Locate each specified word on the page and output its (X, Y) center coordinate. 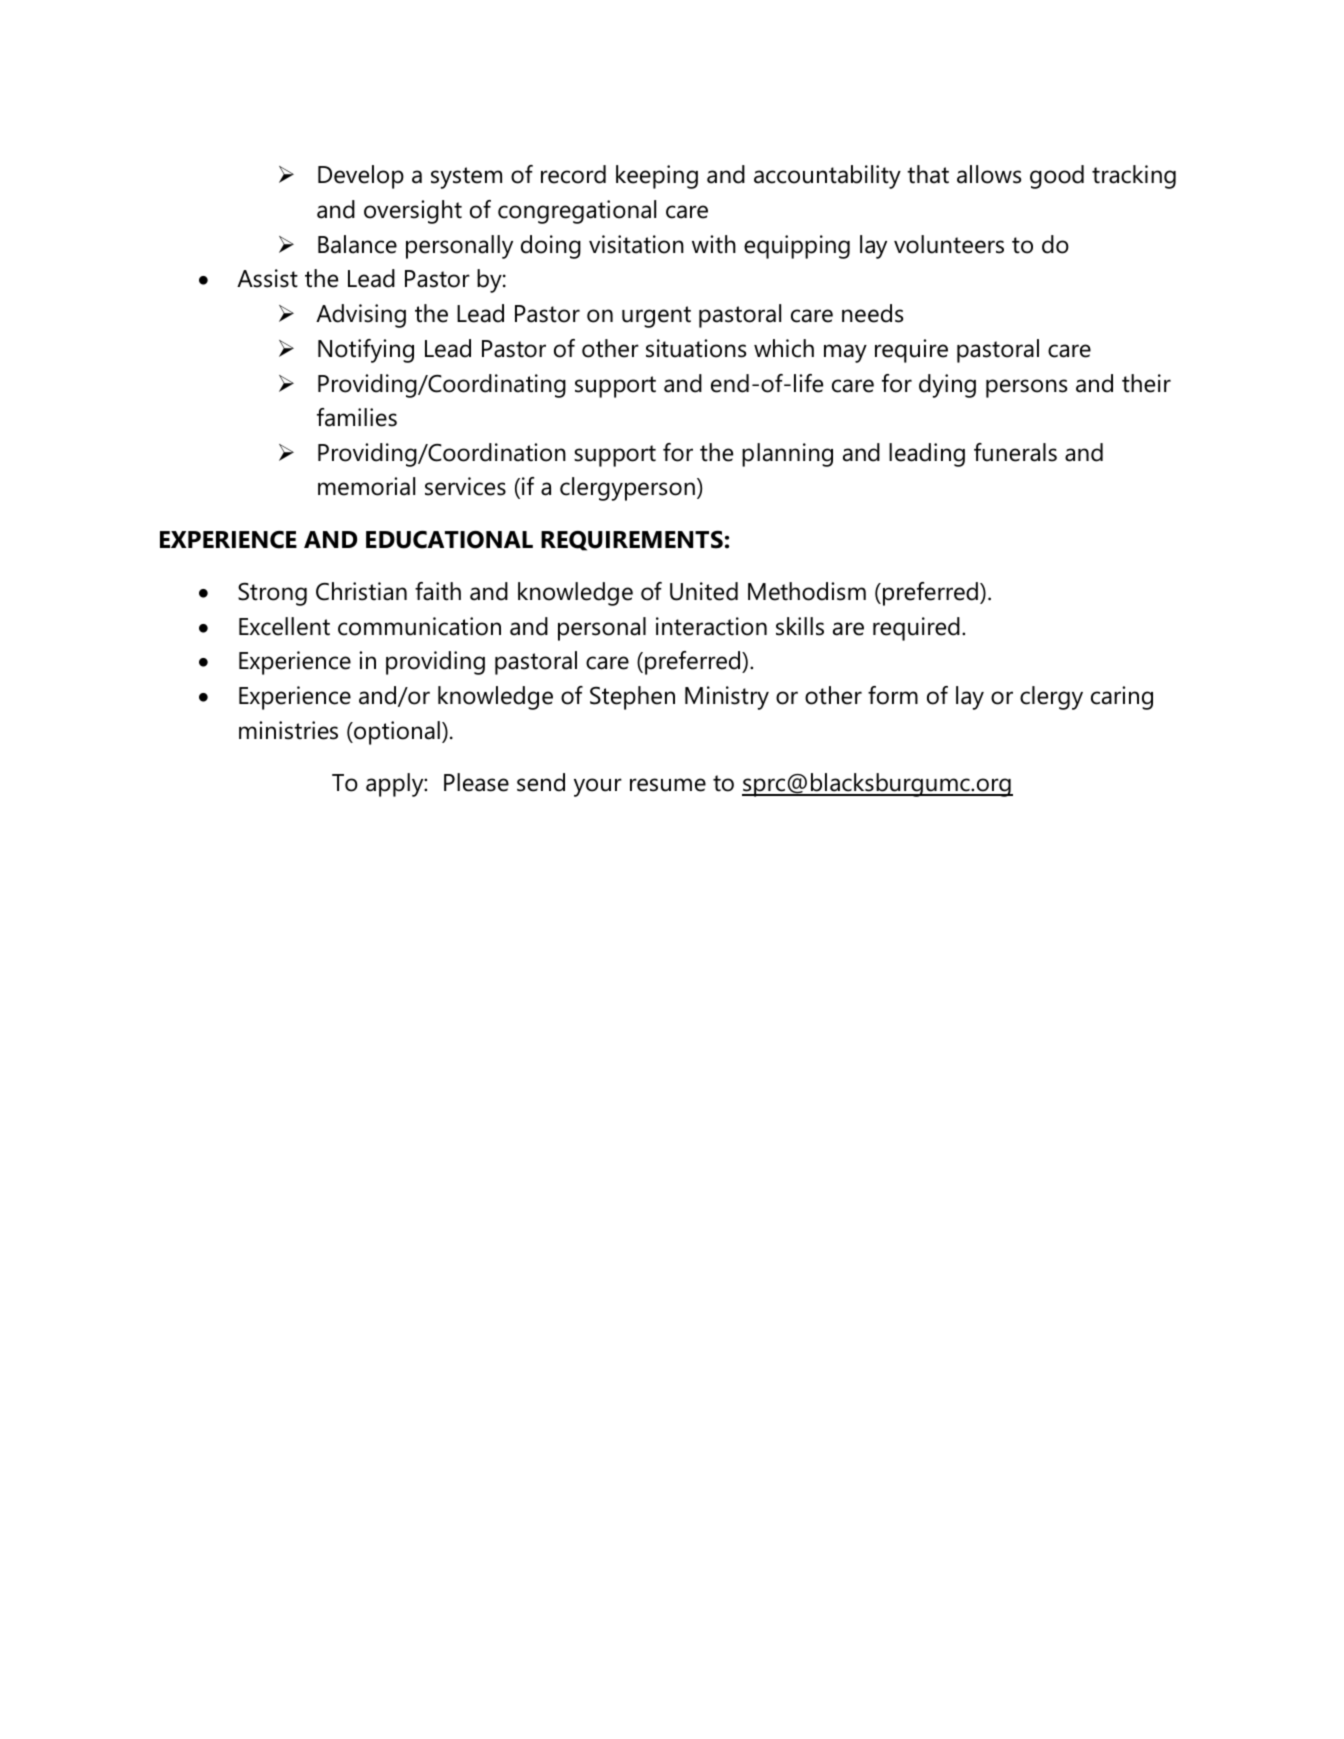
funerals (1015, 452)
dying (947, 386)
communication (419, 626)
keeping (657, 177)
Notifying (366, 351)
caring (1122, 698)
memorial (366, 486)
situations (696, 348)
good (1057, 177)
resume (668, 785)
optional (396, 733)
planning (787, 455)
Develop (361, 177)
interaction (711, 626)
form (893, 695)
